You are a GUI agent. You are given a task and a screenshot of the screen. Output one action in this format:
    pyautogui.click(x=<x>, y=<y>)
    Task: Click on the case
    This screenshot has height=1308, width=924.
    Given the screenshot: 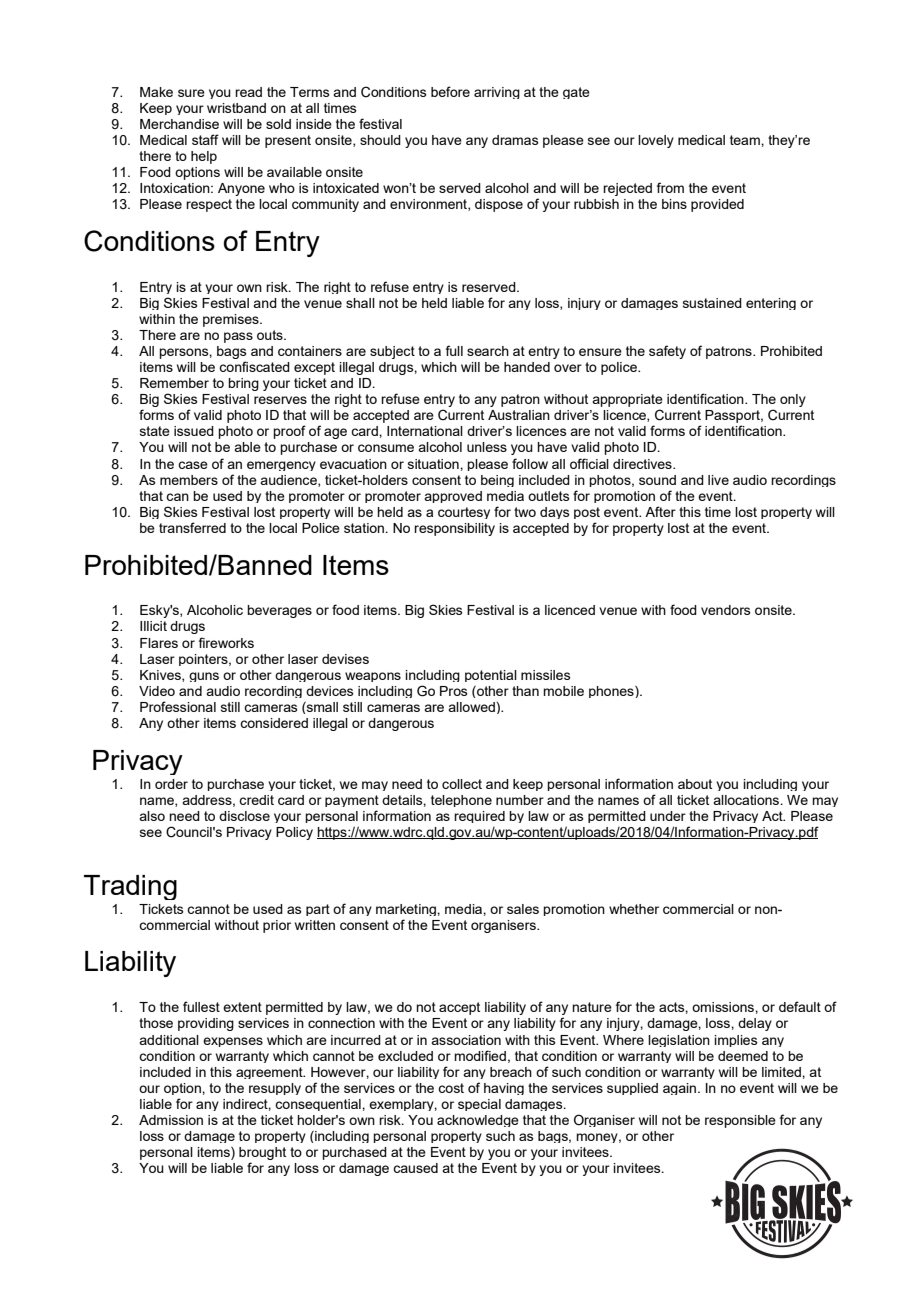 What is the action you would take?
    pyautogui.click(x=193, y=465)
